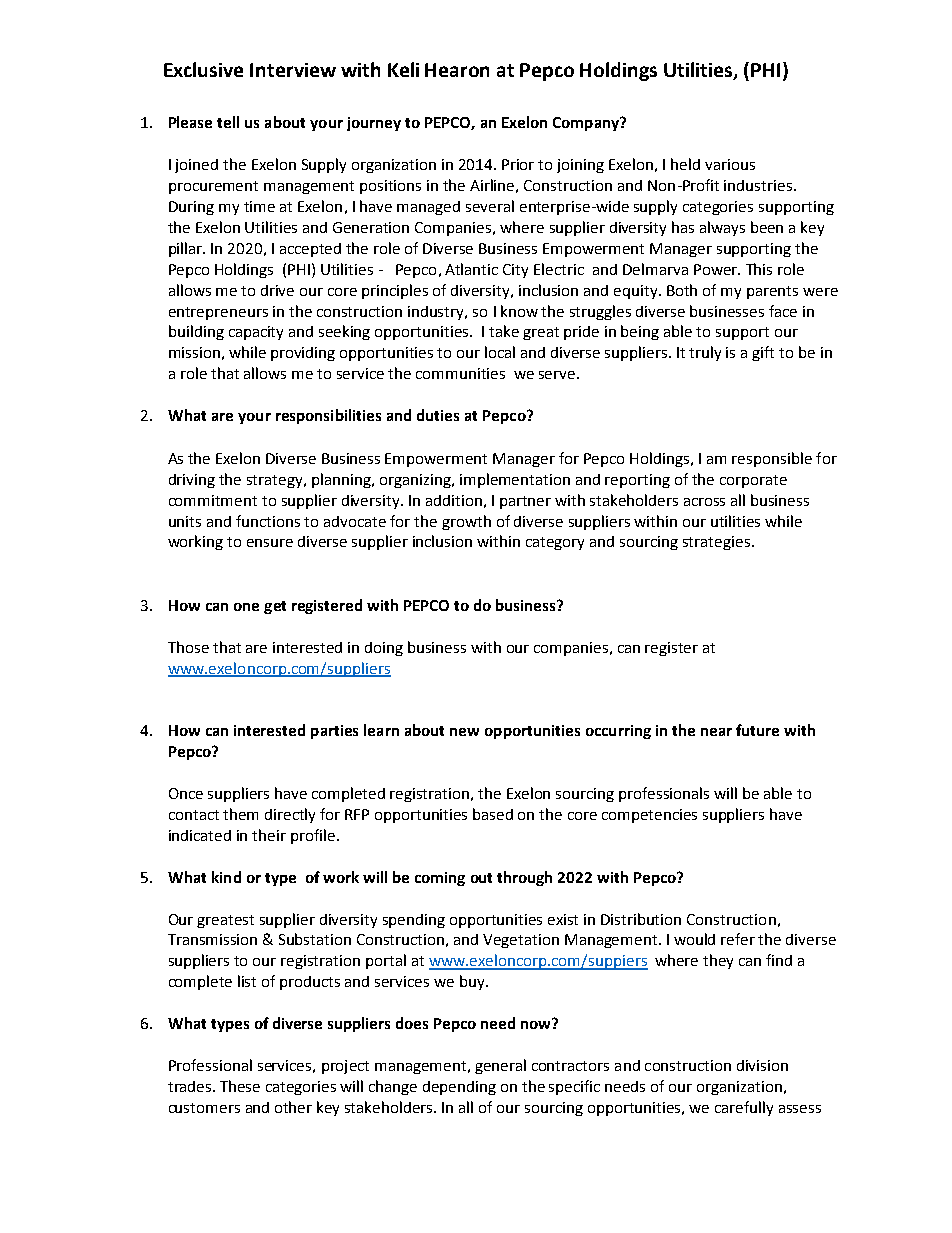 The height and width of the screenshot is (1233, 952). Describe the element at coordinates (555, 543) in the screenshot. I see `category` at that location.
